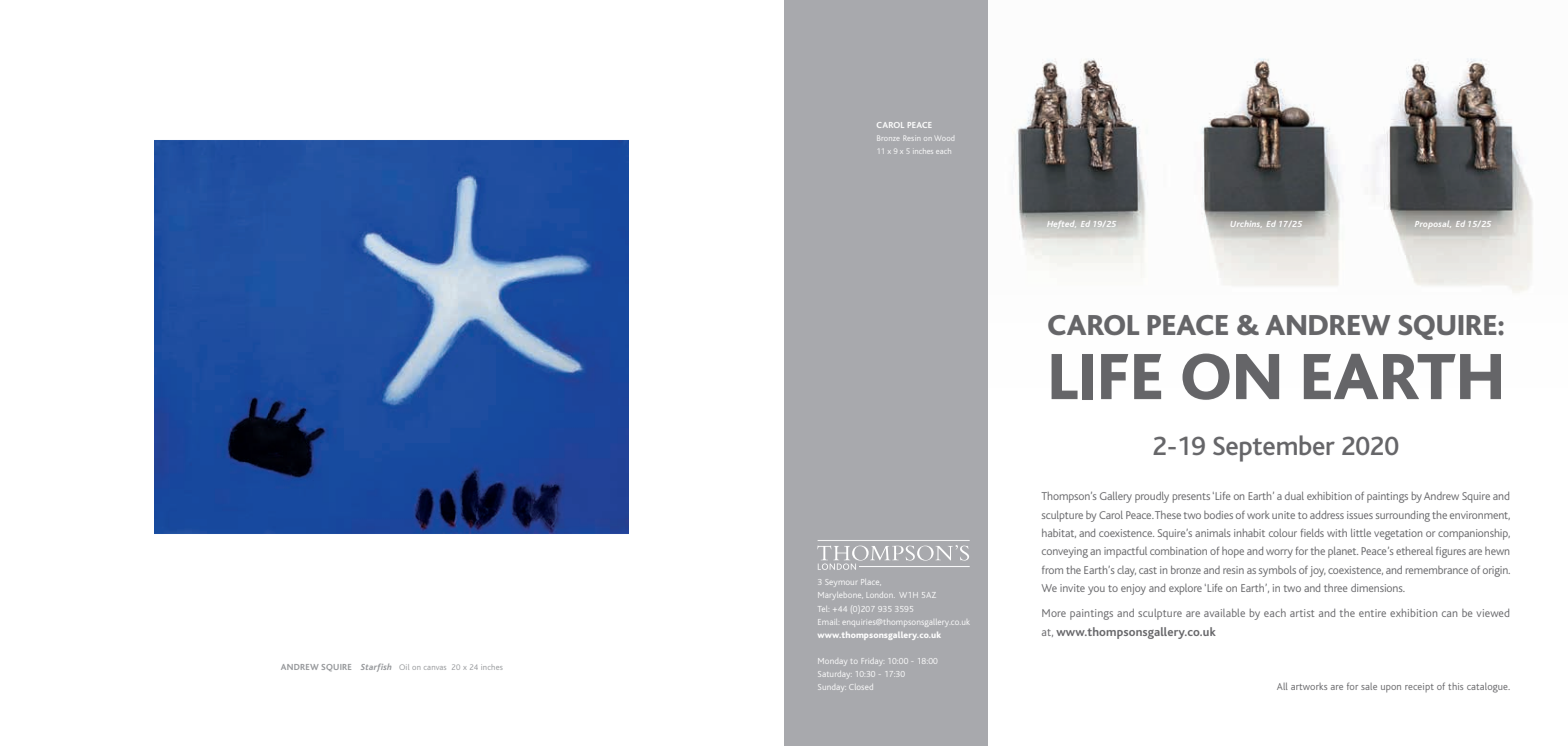 The image size is (1568, 746). What do you see at coordinates (1360, 515) in the document?
I see `issues` at bounding box center [1360, 515].
